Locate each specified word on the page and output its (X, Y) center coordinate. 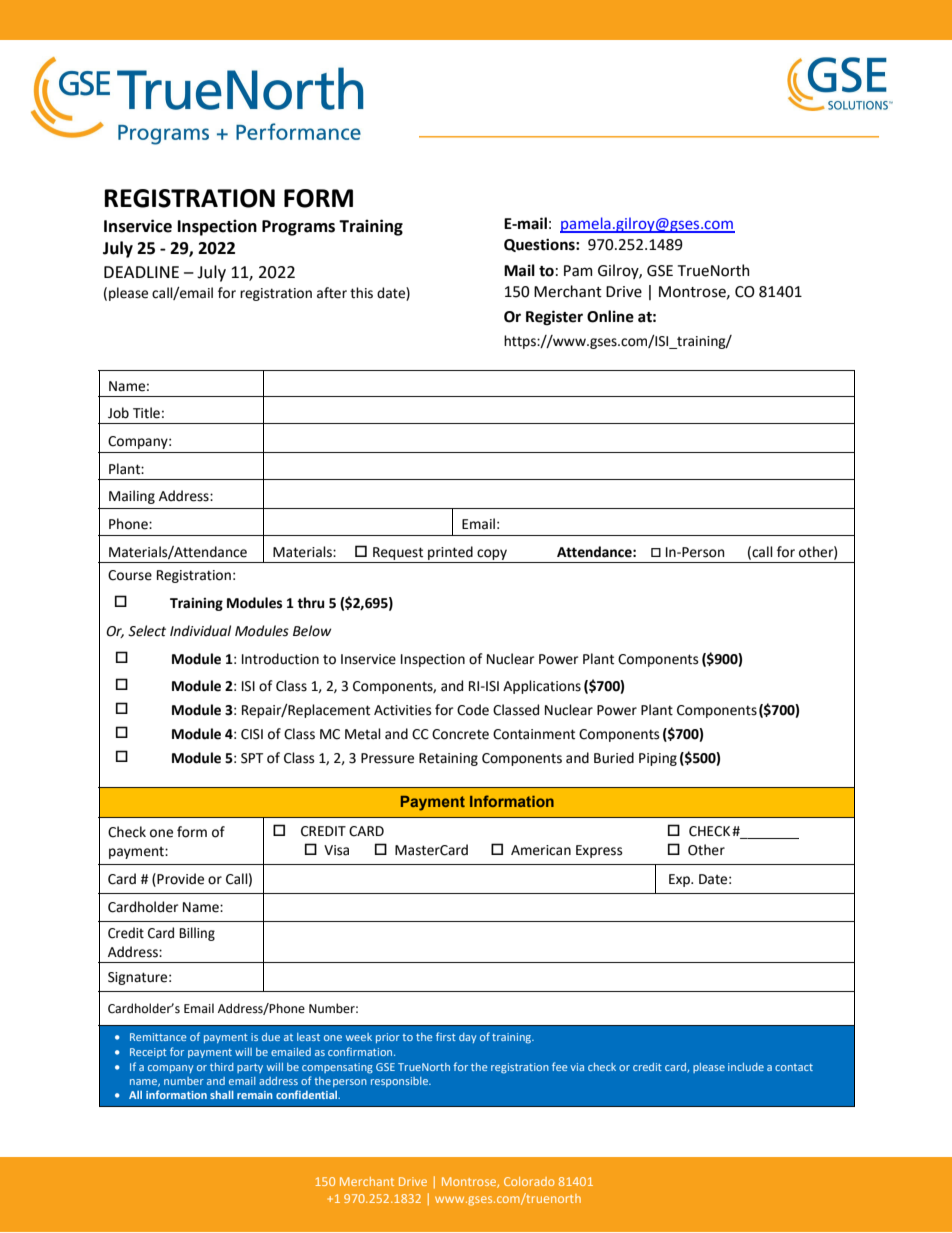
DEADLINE (141, 272)
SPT (252, 758)
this (361, 293)
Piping (658, 759)
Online (610, 316)
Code (473, 710)
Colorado (529, 1181)
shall (222, 1094)
